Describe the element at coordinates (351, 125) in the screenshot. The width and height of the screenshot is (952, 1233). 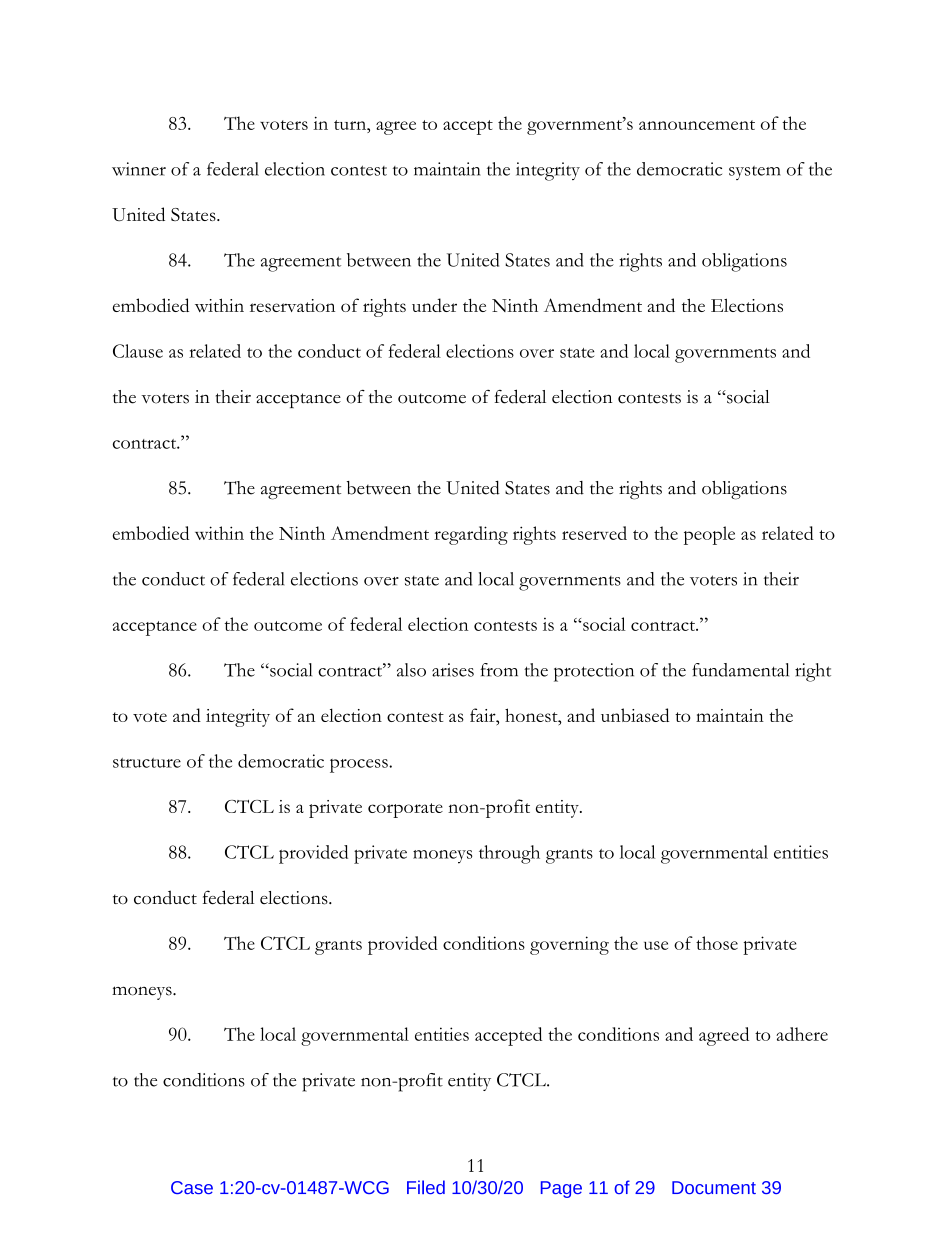
I see `turn` at that location.
